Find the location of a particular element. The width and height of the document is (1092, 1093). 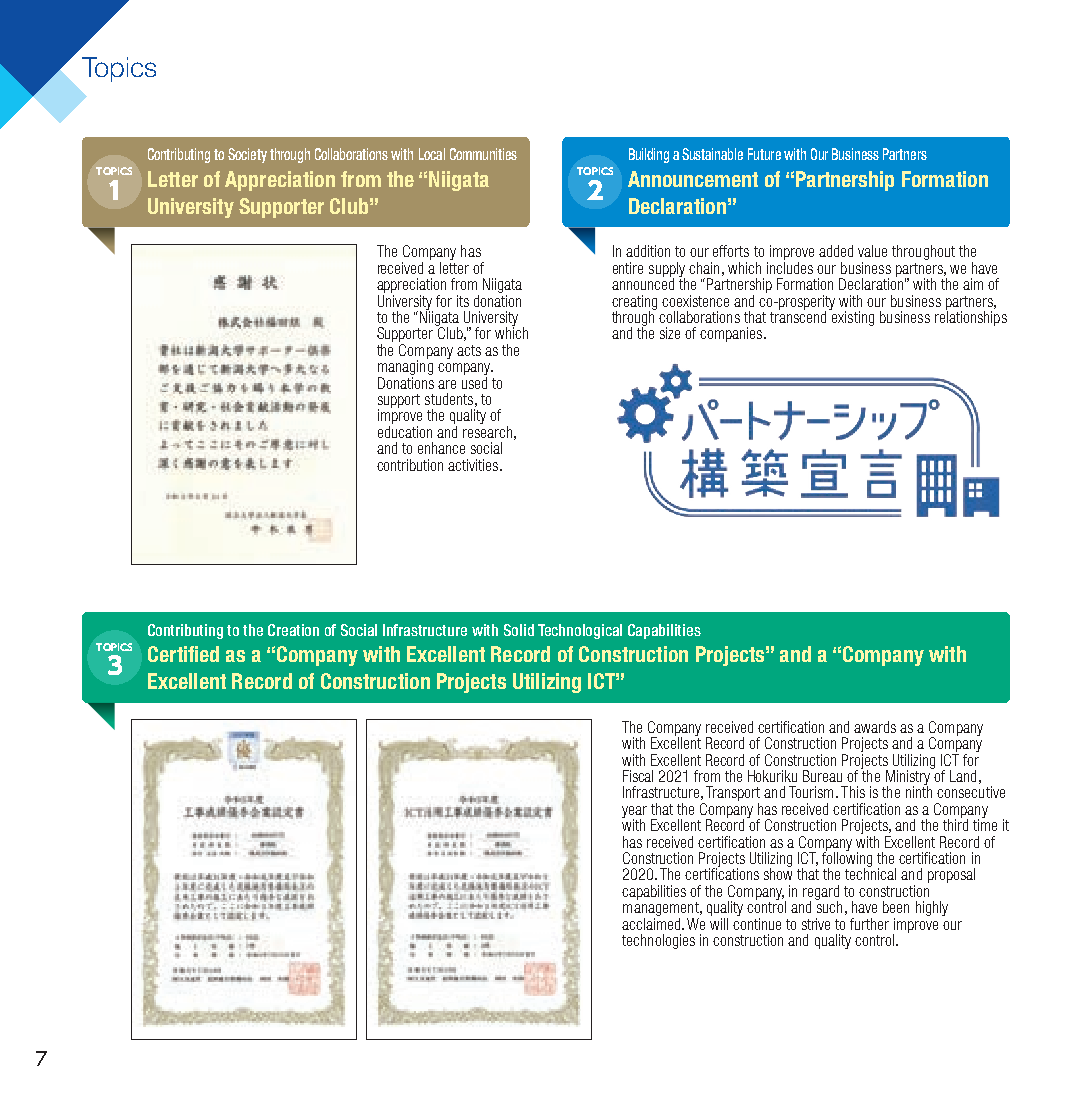

awards is located at coordinates (875, 727).
